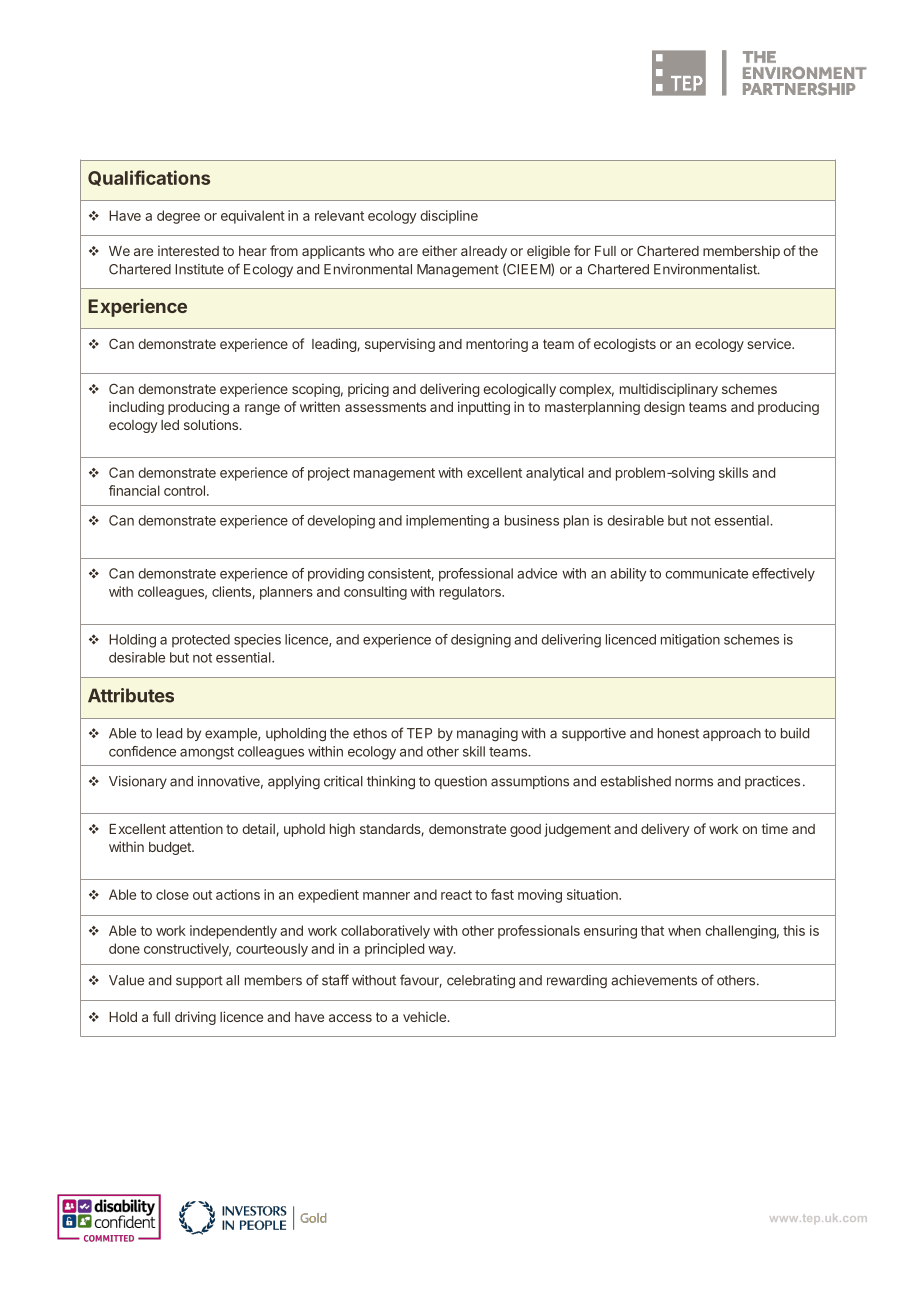 The image size is (924, 1308). What do you see at coordinates (232, 592) in the screenshot?
I see `clients` at bounding box center [232, 592].
